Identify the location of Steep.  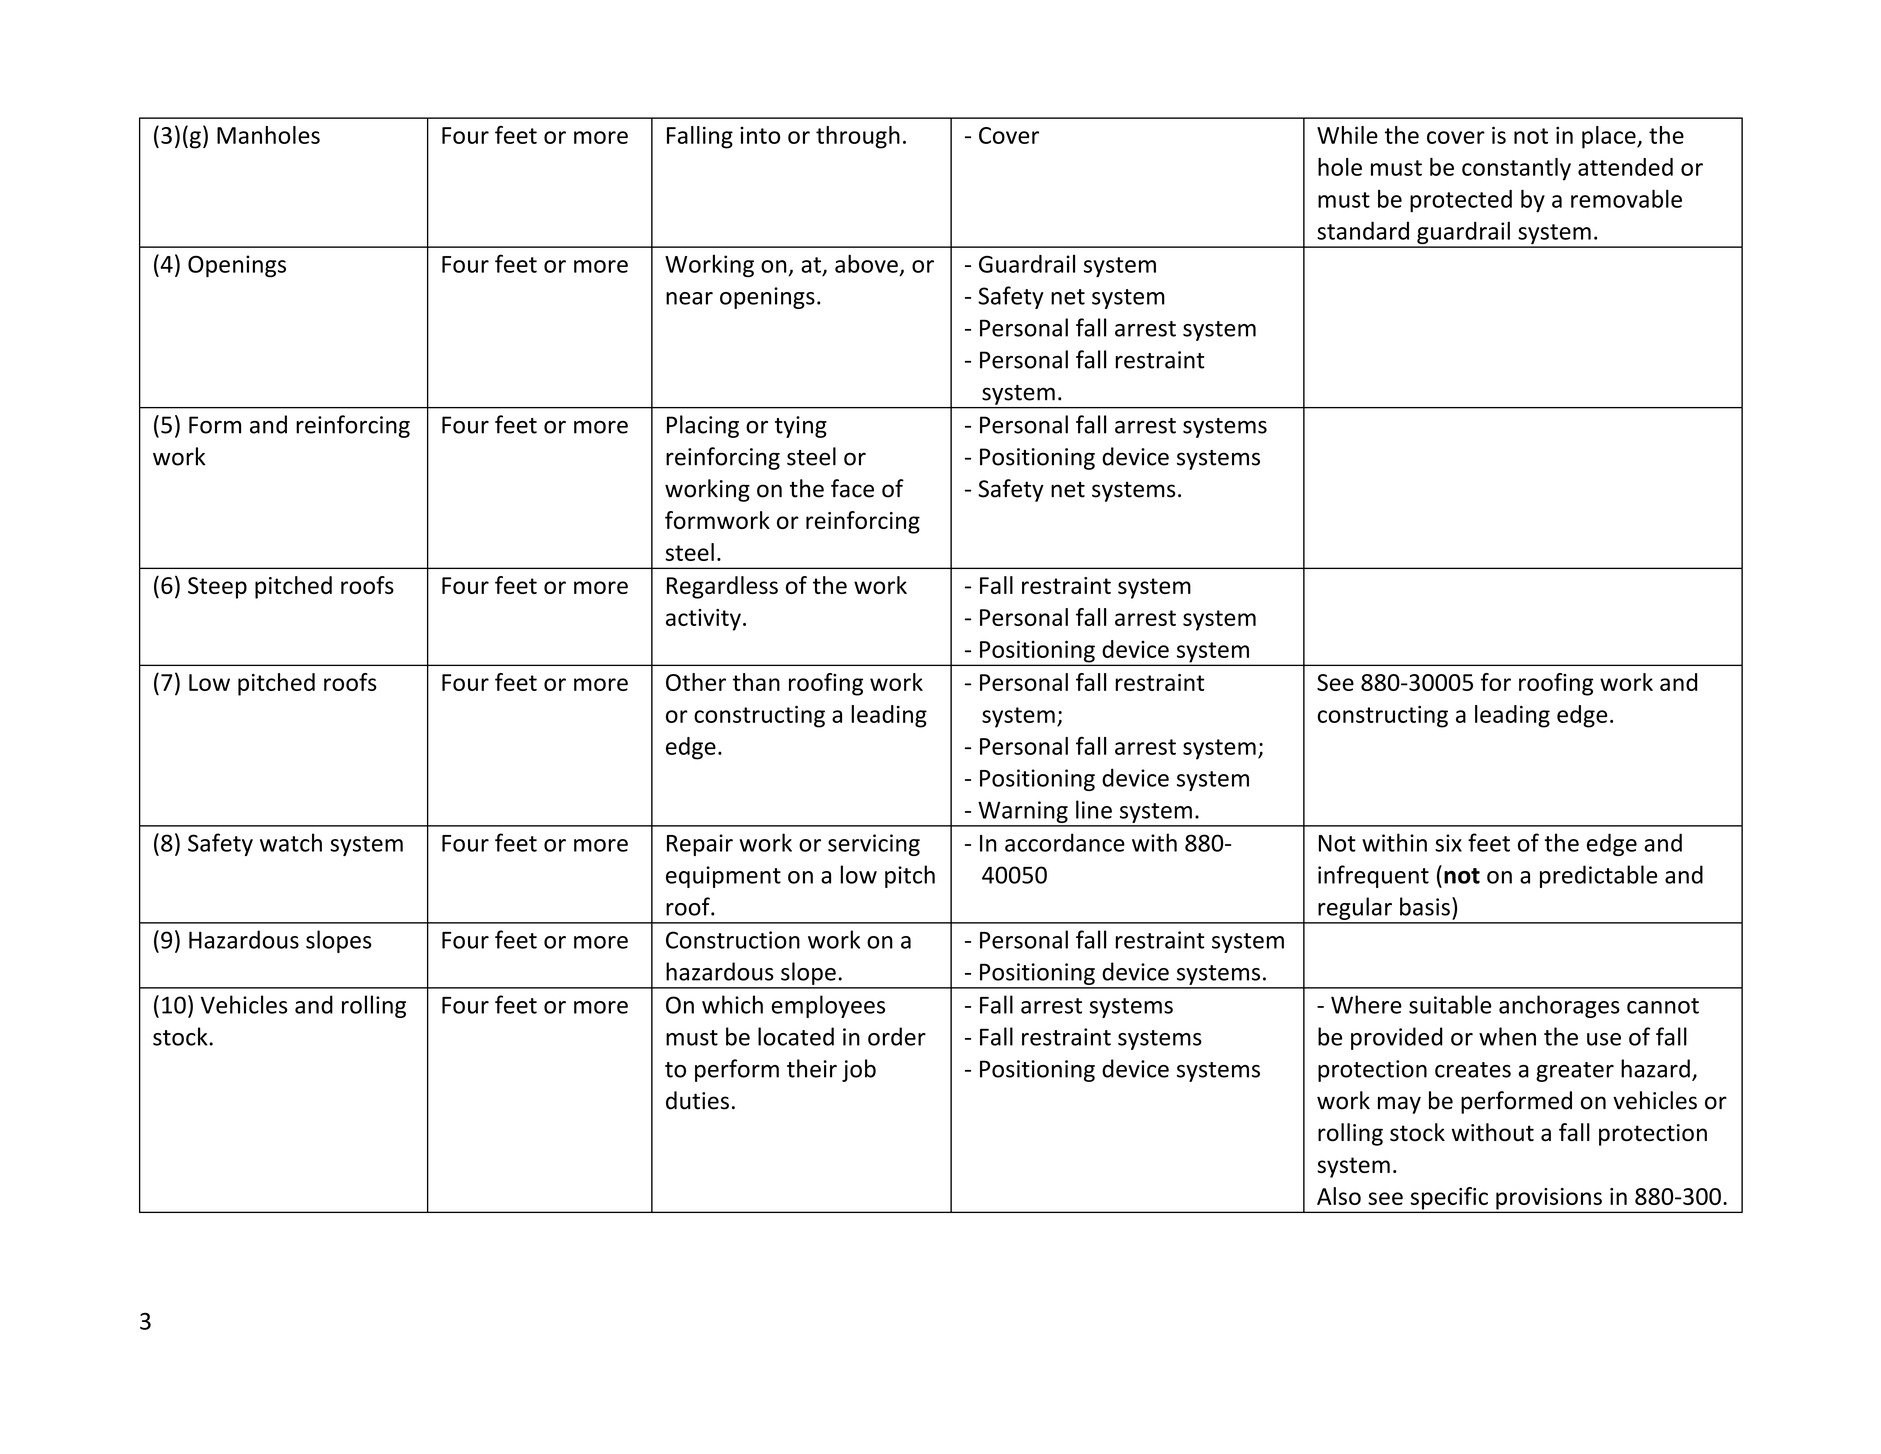
(217, 588).
